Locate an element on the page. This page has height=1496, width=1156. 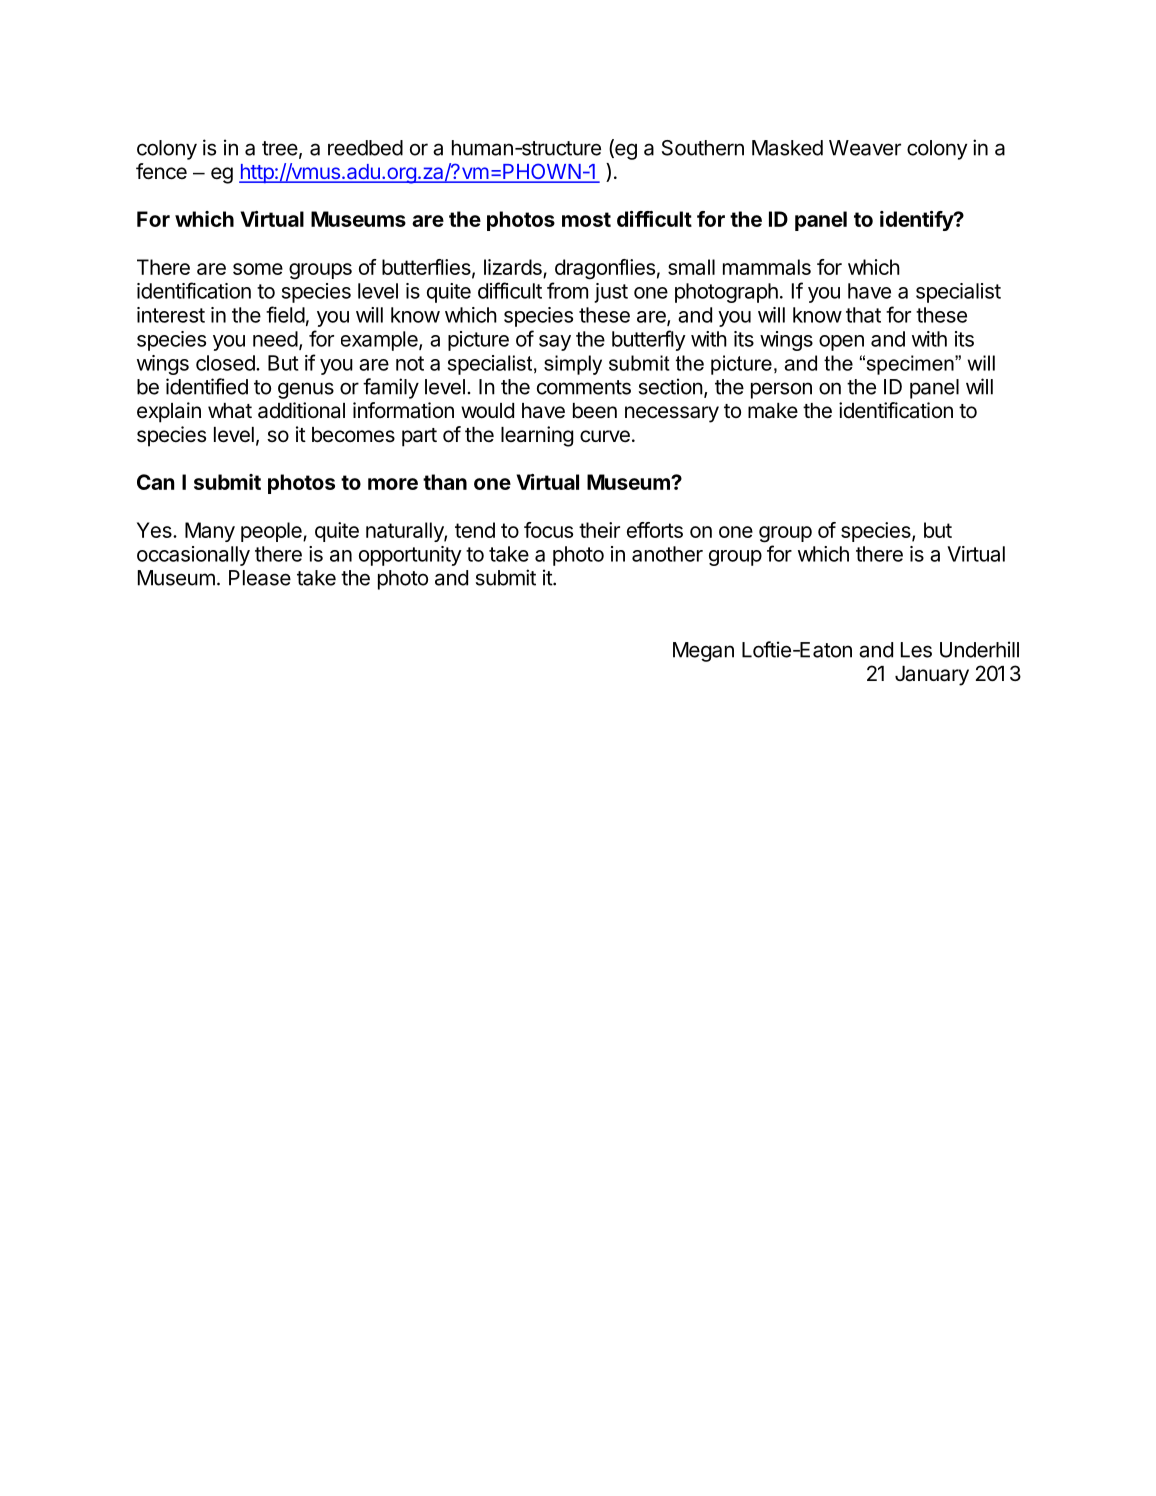
efforts is located at coordinates (655, 530).
